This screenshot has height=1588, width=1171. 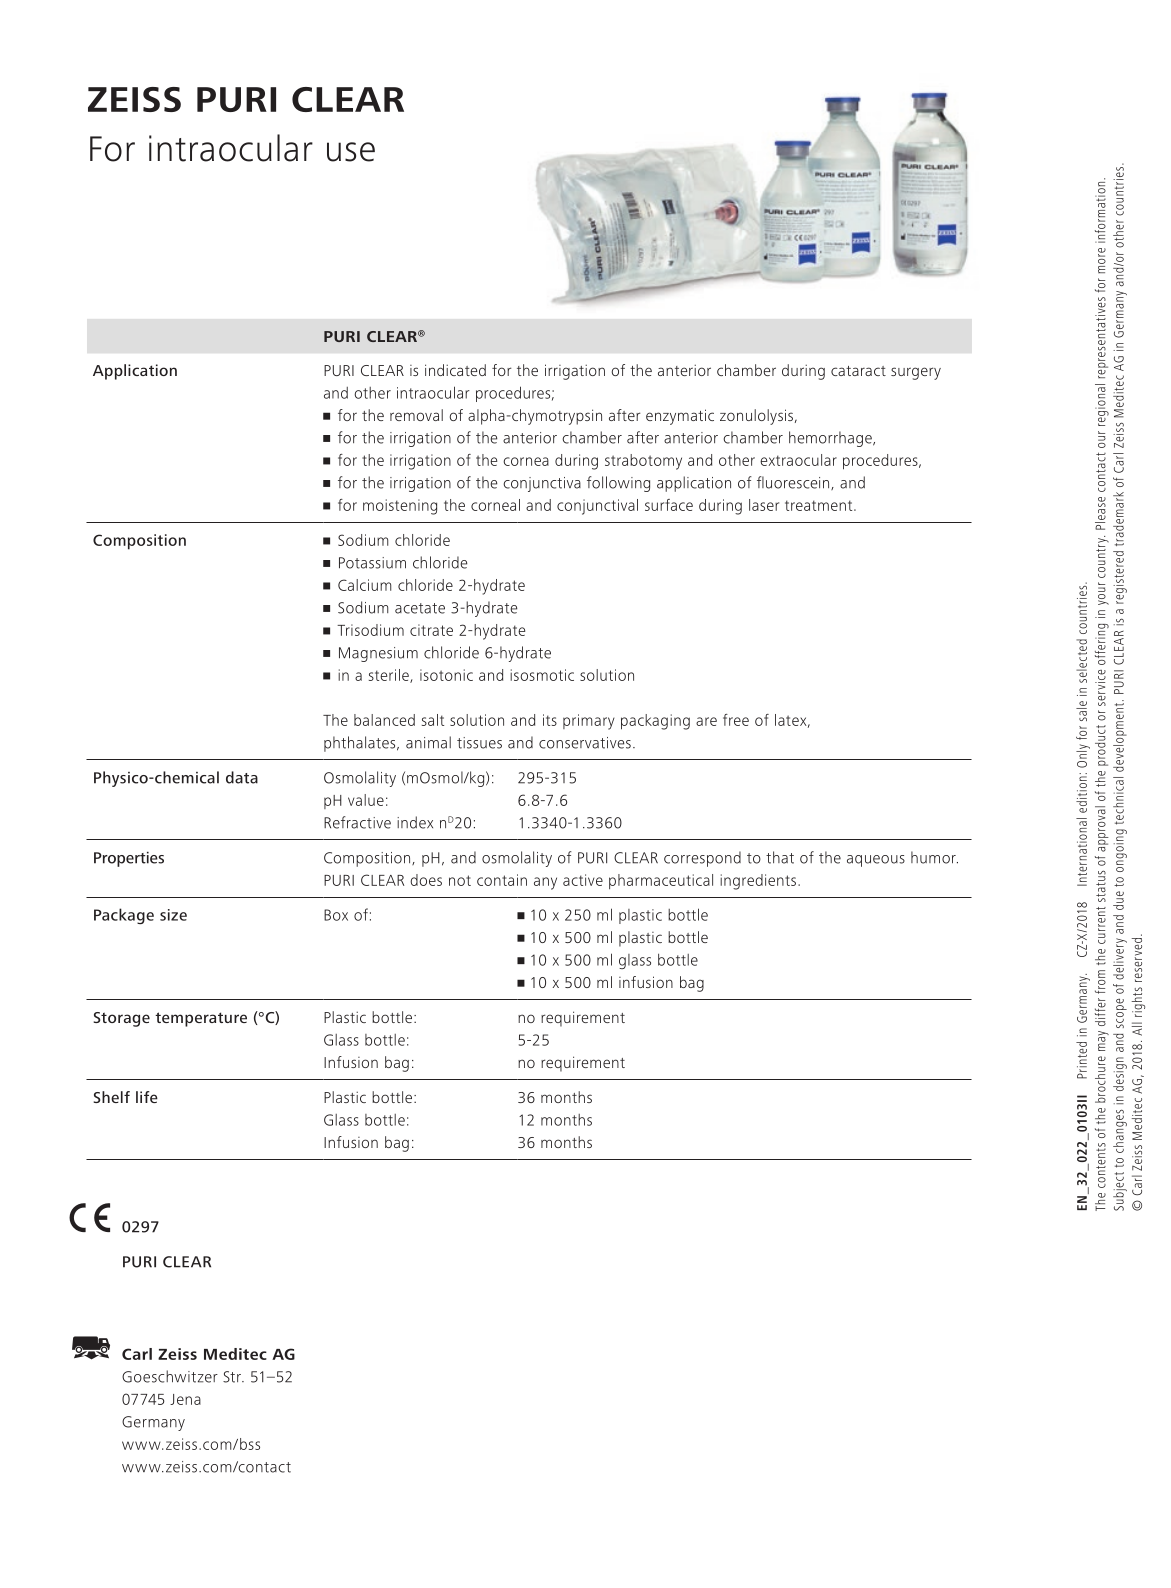 What do you see at coordinates (858, 371) in the screenshot?
I see `cataract` at bounding box center [858, 371].
